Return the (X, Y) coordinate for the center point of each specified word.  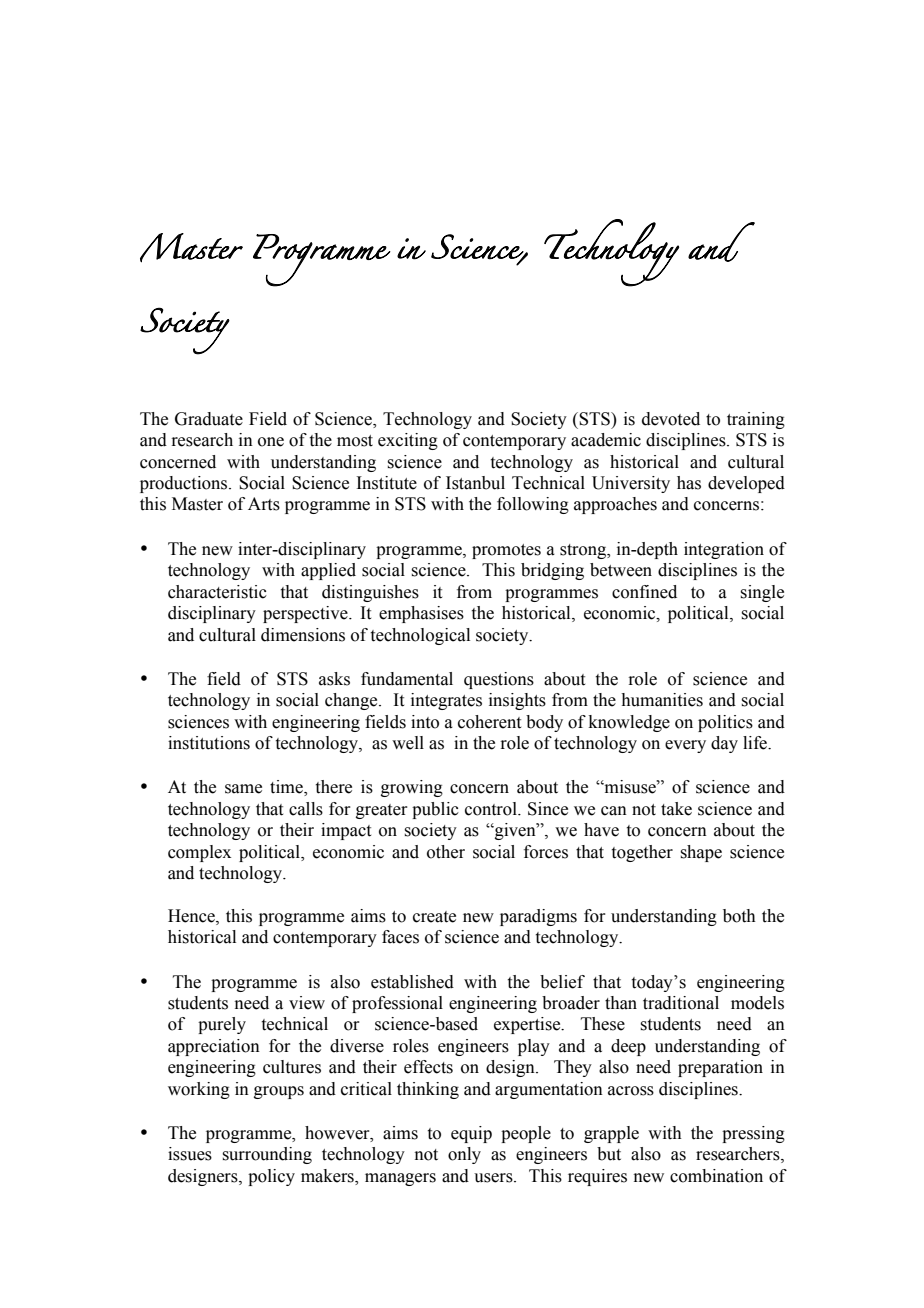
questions (499, 680)
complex (199, 853)
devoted (671, 419)
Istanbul (475, 483)
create (434, 917)
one (271, 442)
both (739, 916)
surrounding (267, 1155)
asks (334, 679)
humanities (662, 700)
